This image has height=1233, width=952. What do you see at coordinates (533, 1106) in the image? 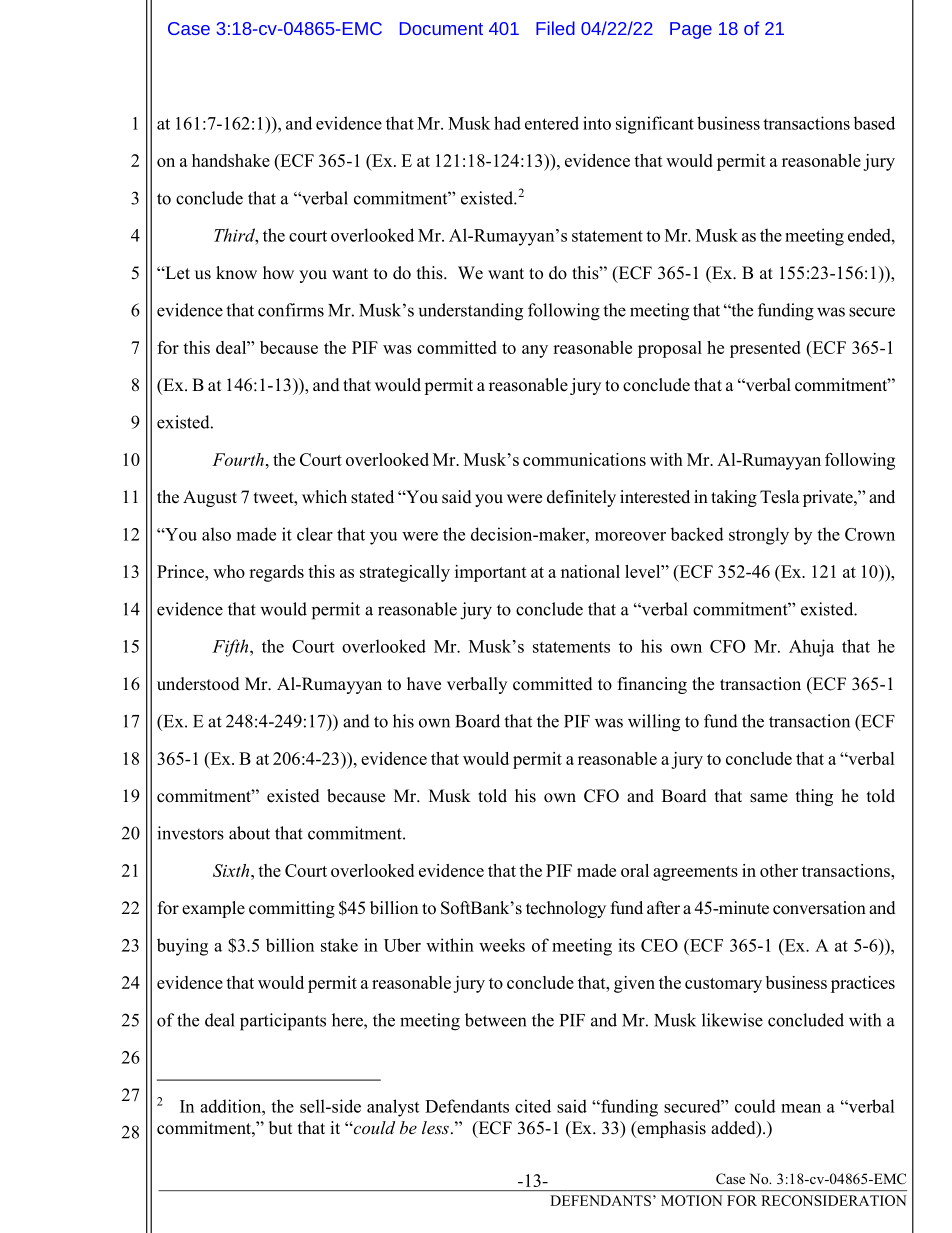
I see `cited` at bounding box center [533, 1106].
